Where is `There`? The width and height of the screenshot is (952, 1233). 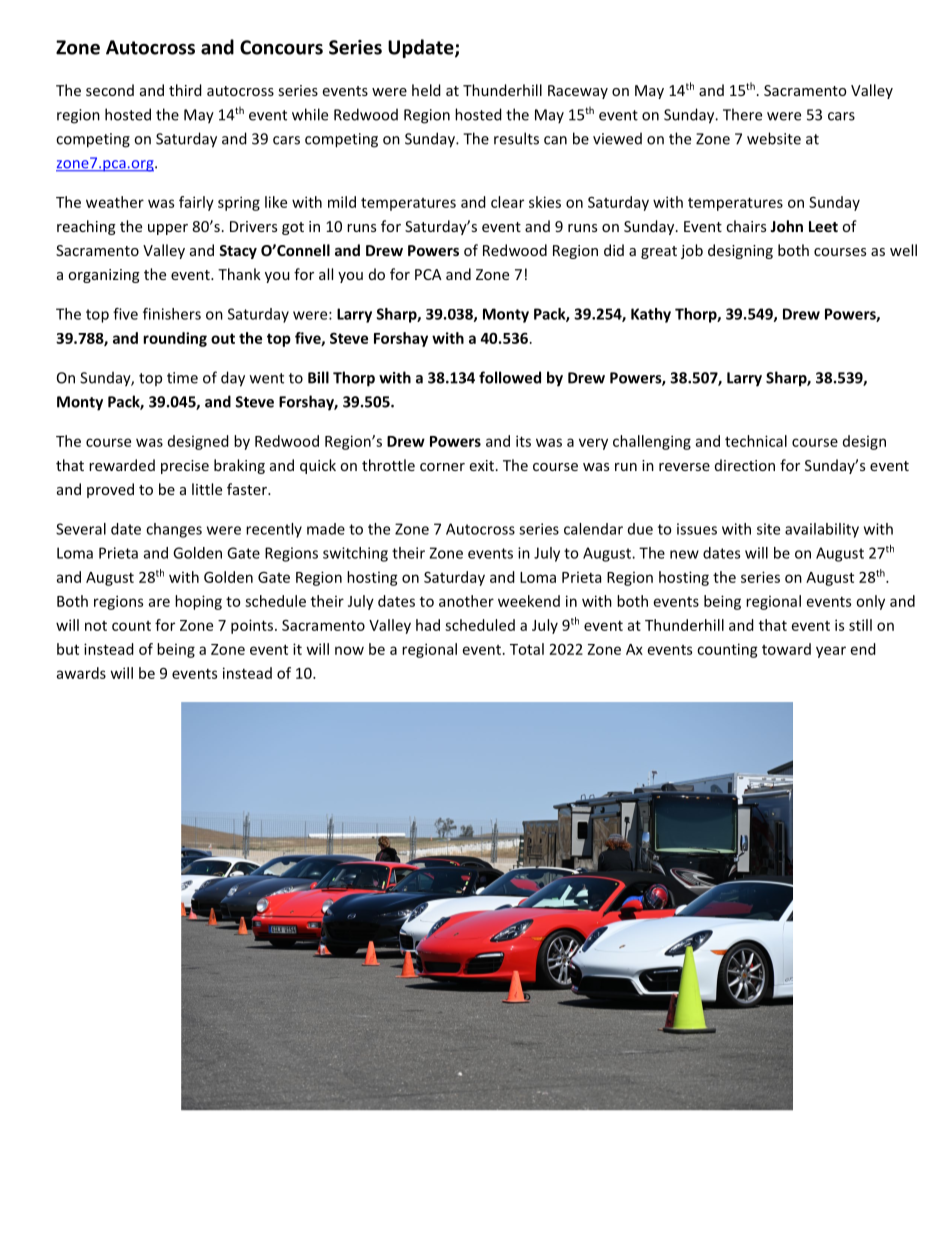 There is located at coordinates (742, 114).
